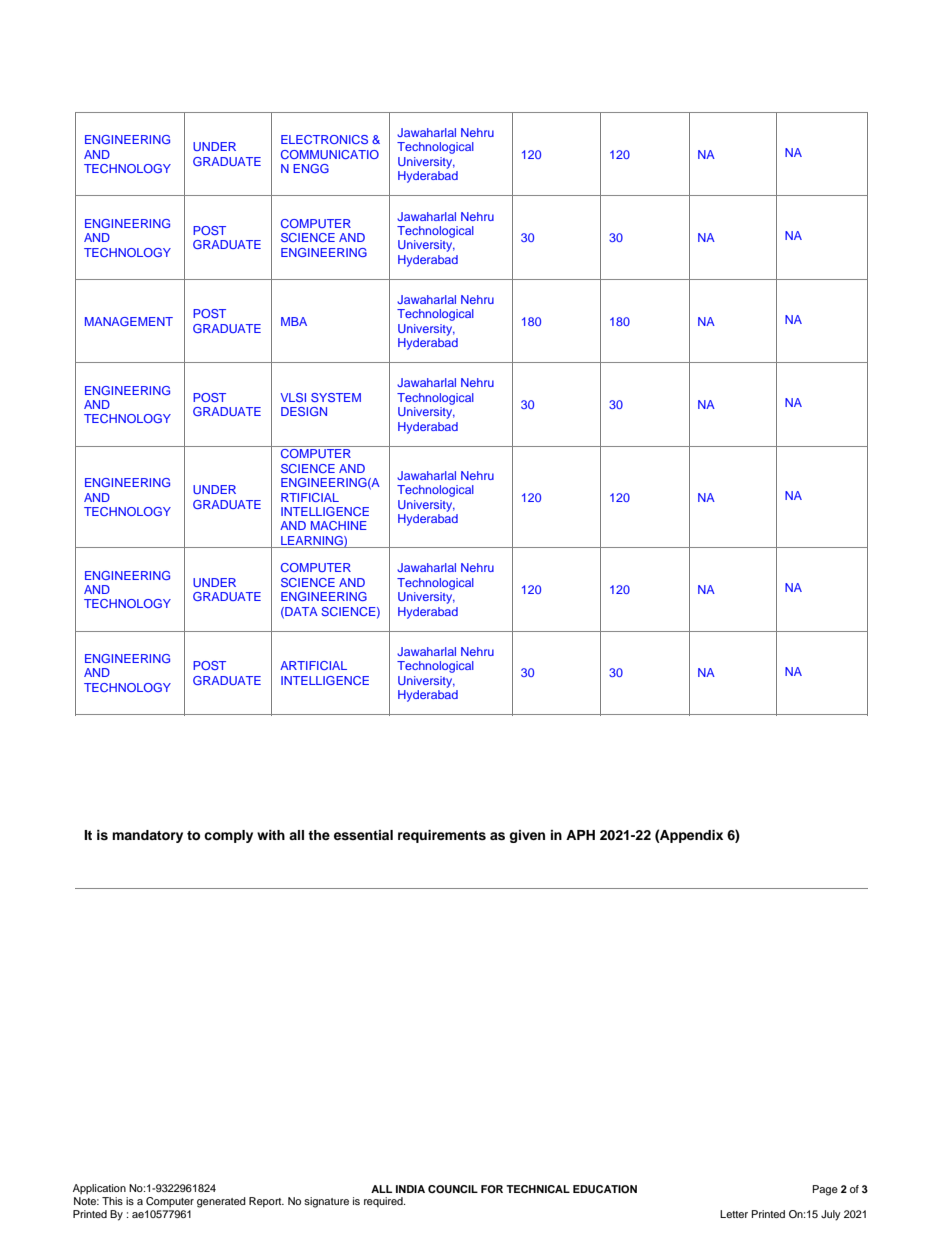 Image resolution: width=952 pixels, height=1233 pixels. What do you see at coordinates (580, 835) in the screenshot?
I see `APH` at bounding box center [580, 835].
